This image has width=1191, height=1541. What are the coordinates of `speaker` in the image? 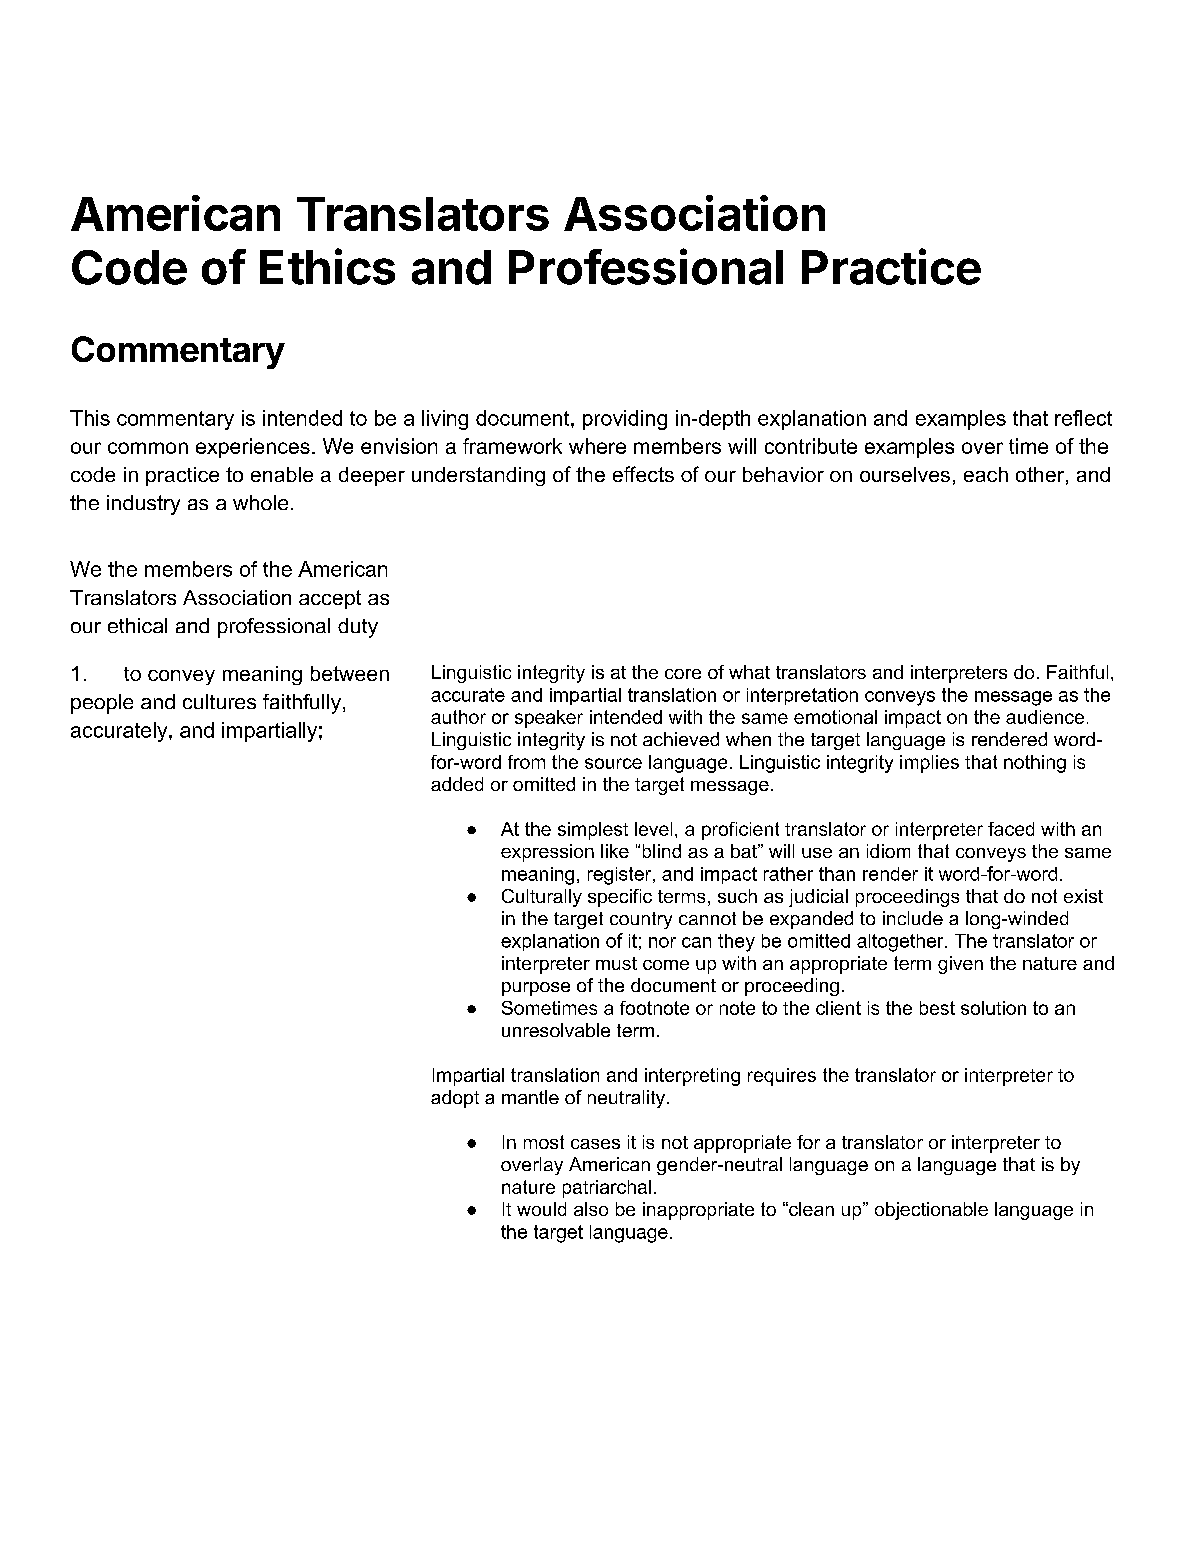 It's located at (549, 719).
